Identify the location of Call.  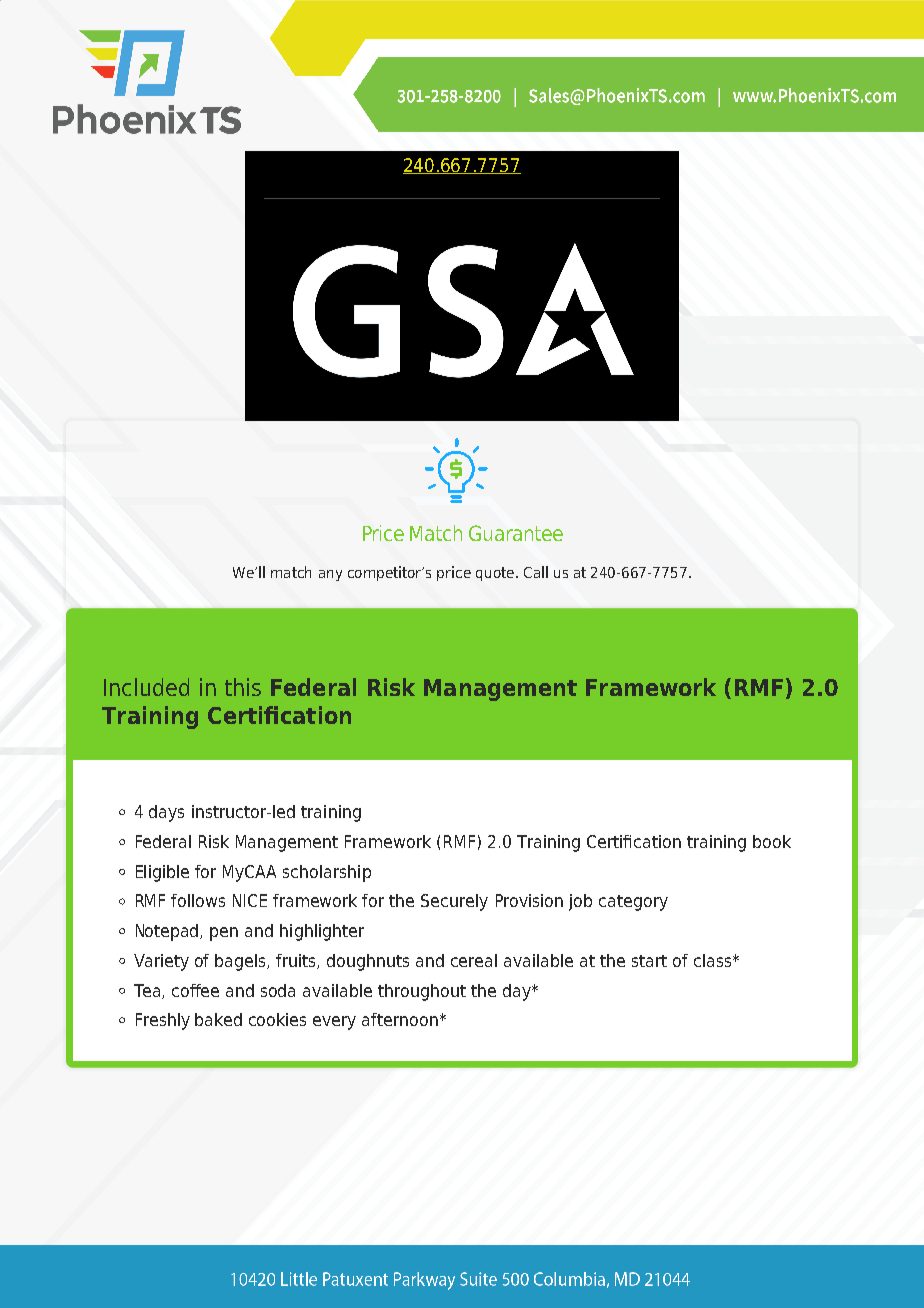
(536, 572).
